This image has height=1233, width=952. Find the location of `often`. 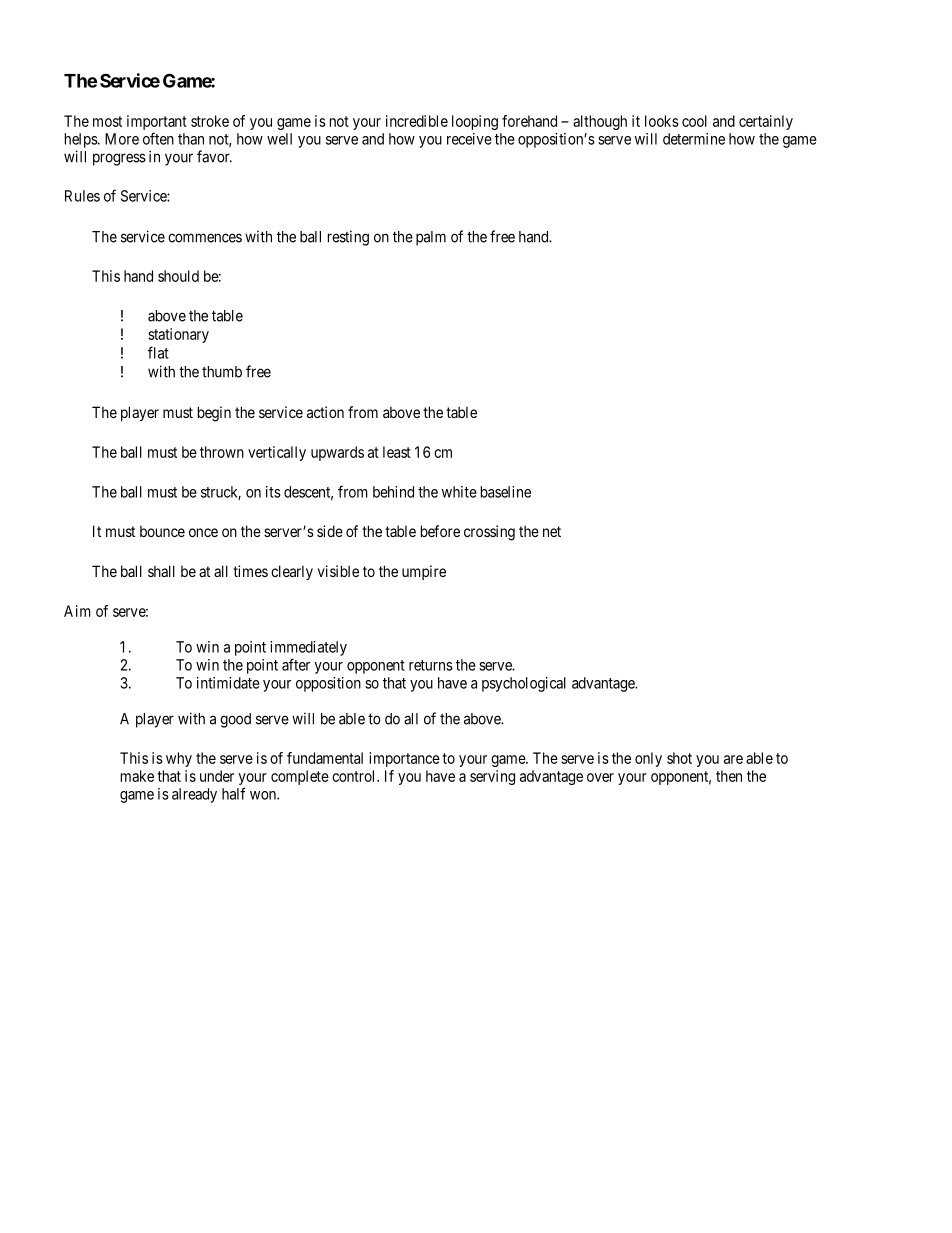

often is located at coordinates (158, 138).
